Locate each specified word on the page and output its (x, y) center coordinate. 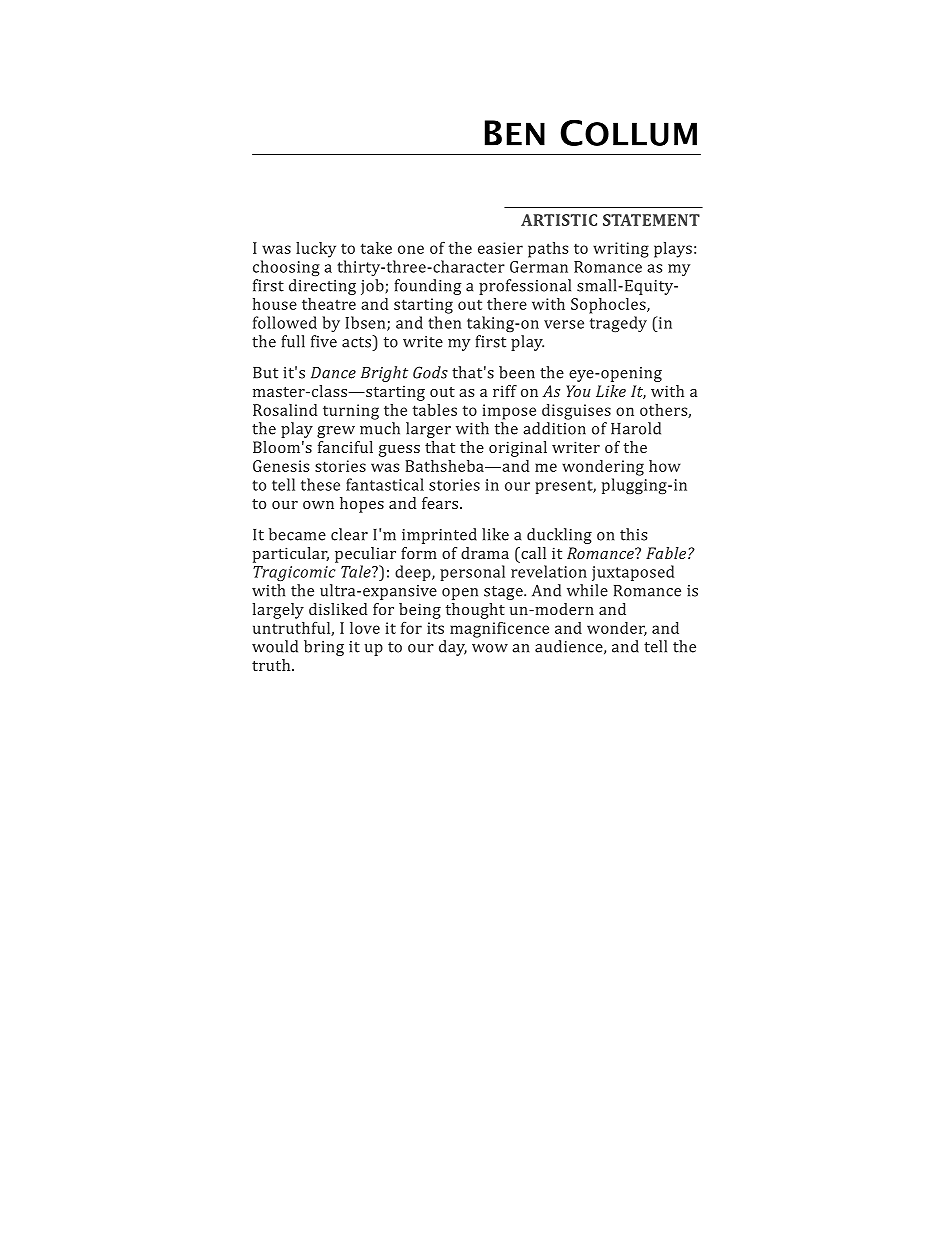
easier (500, 248)
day (453, 648)
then (444, 322)
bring (324, 648)
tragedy (618, 324)
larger (428, 430)
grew (336, 432)
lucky (316, 250)
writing (621, 250)
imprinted (439, 536)
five (324, 341)
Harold (636, 428)
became (297, 534)
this (633, 534)
